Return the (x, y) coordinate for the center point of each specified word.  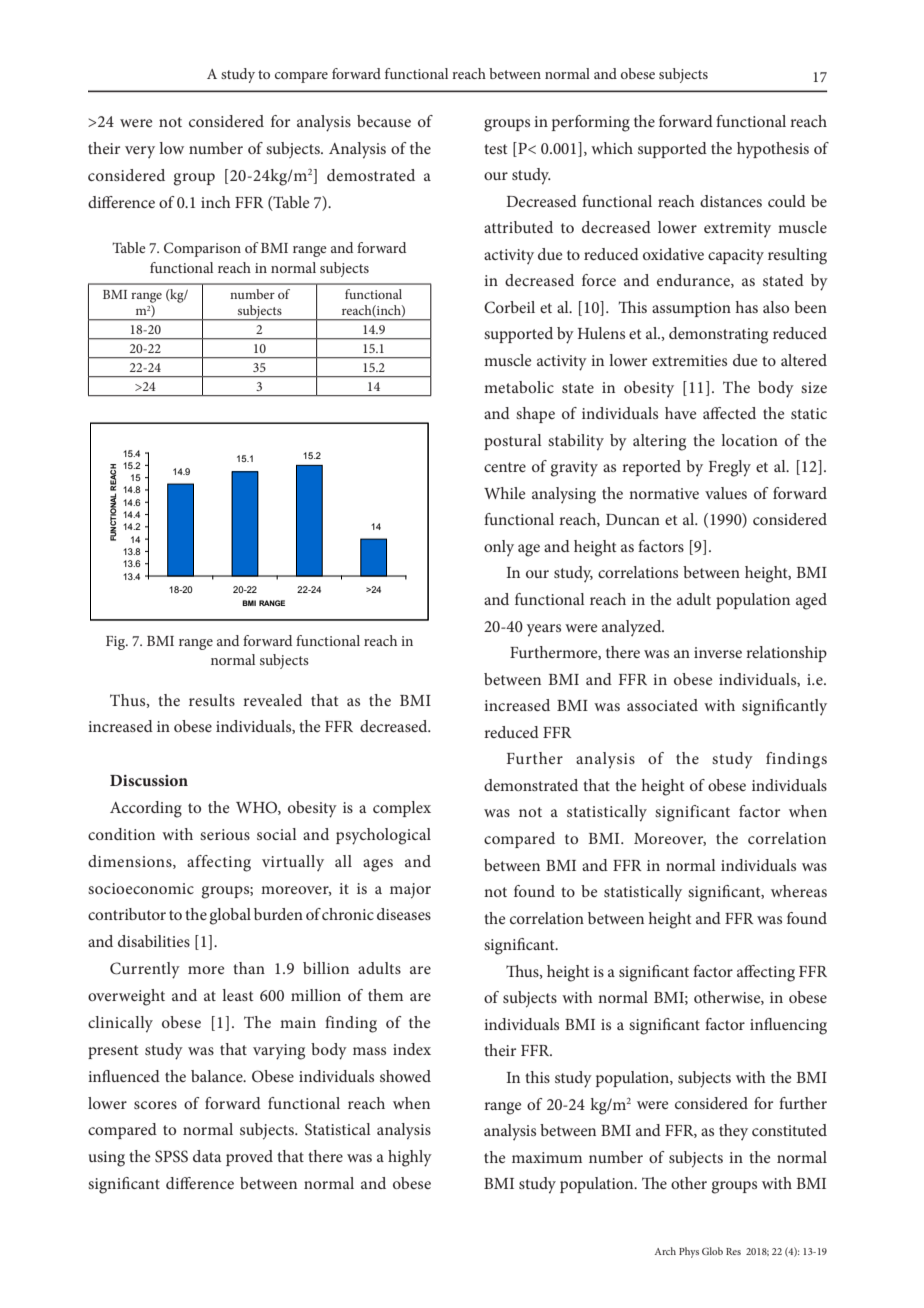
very (140, 152)
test (496, 149)
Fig (117, 643)
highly (410, 1158)
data (207, 1156)
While (505, 493)
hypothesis (773, 150)
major (410, 891)
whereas (799, 891)
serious (225, 834)
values (726, 493)
